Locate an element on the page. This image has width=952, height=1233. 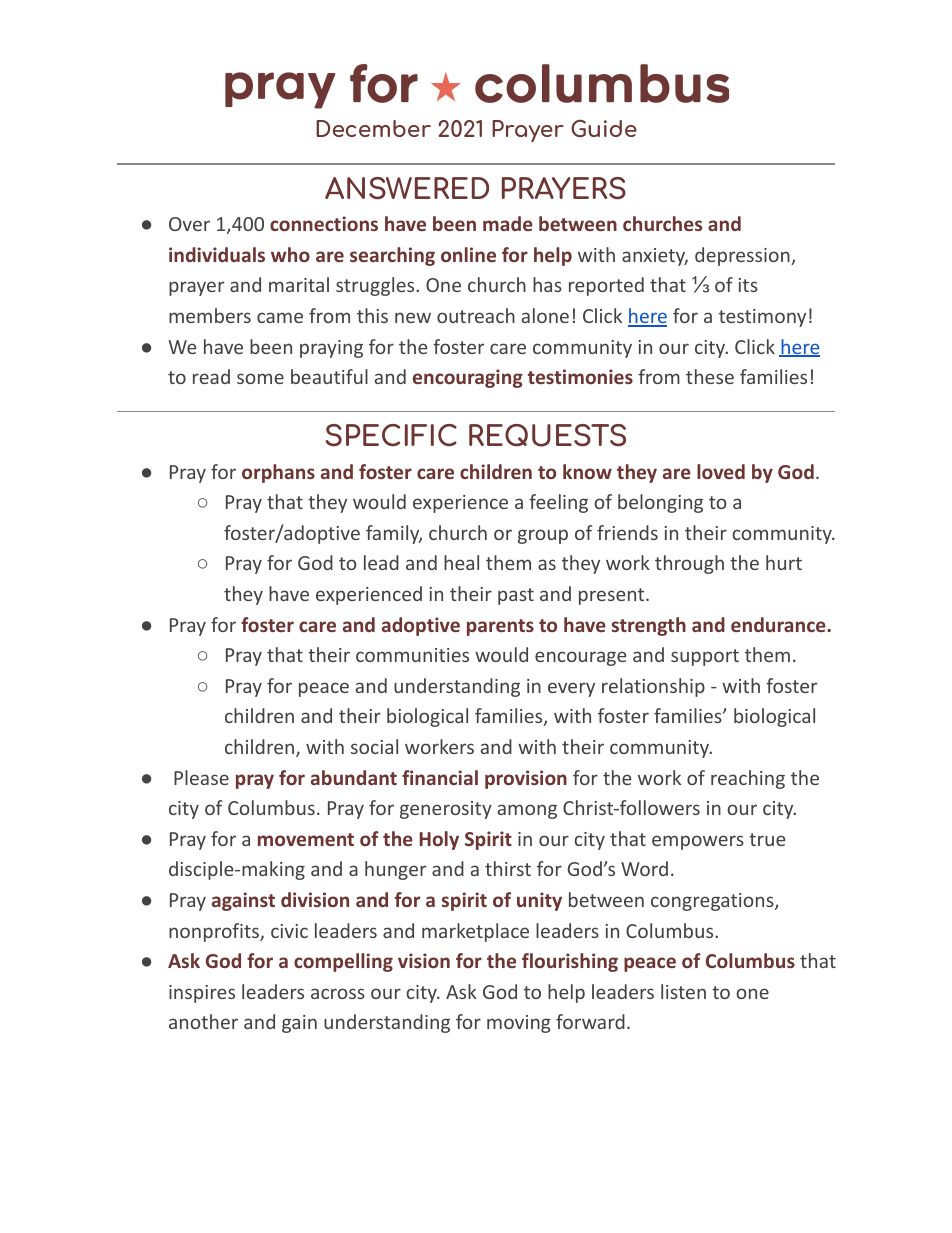
every is located at coordinates (571, 689).
